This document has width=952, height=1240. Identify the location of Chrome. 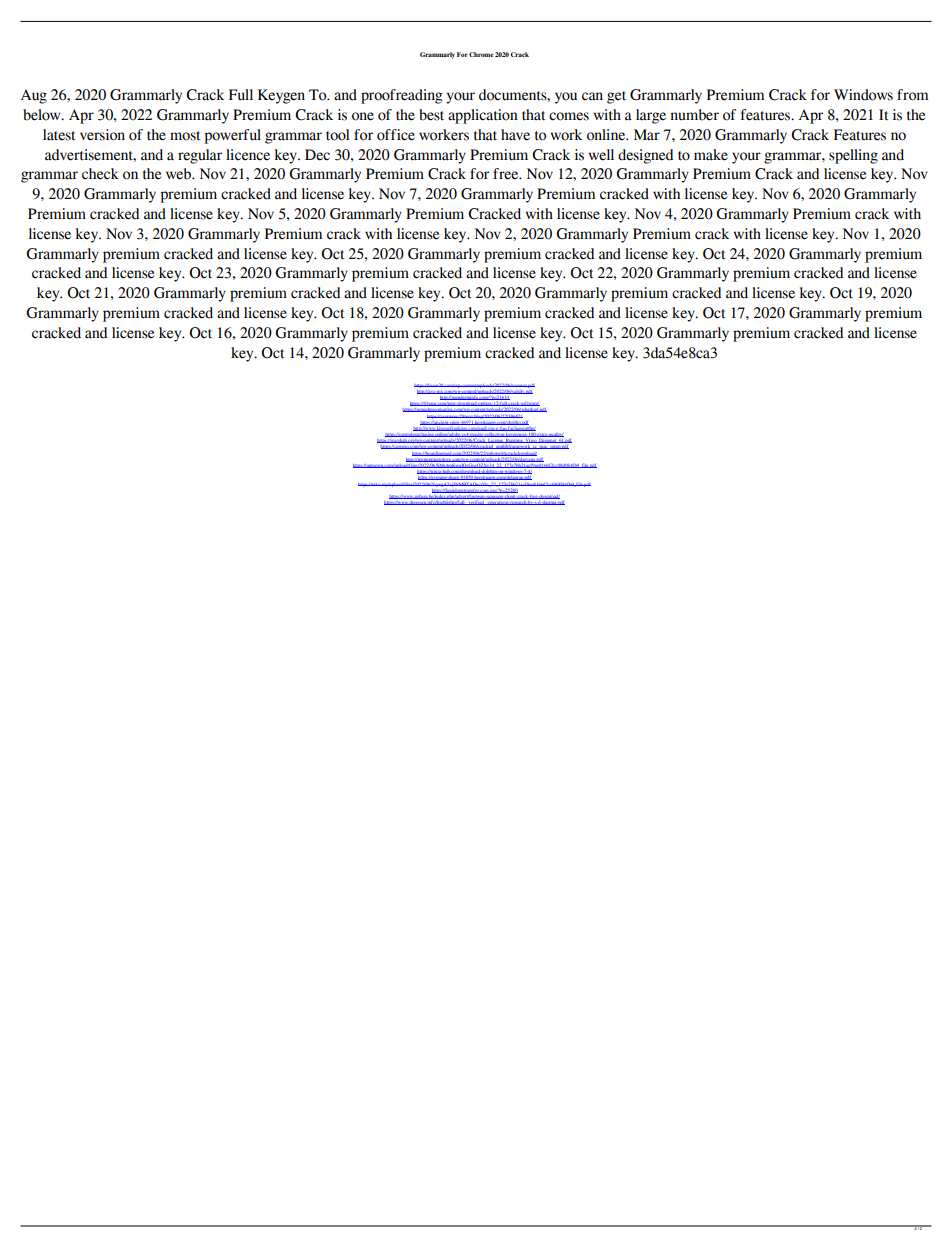
(481, 54).
